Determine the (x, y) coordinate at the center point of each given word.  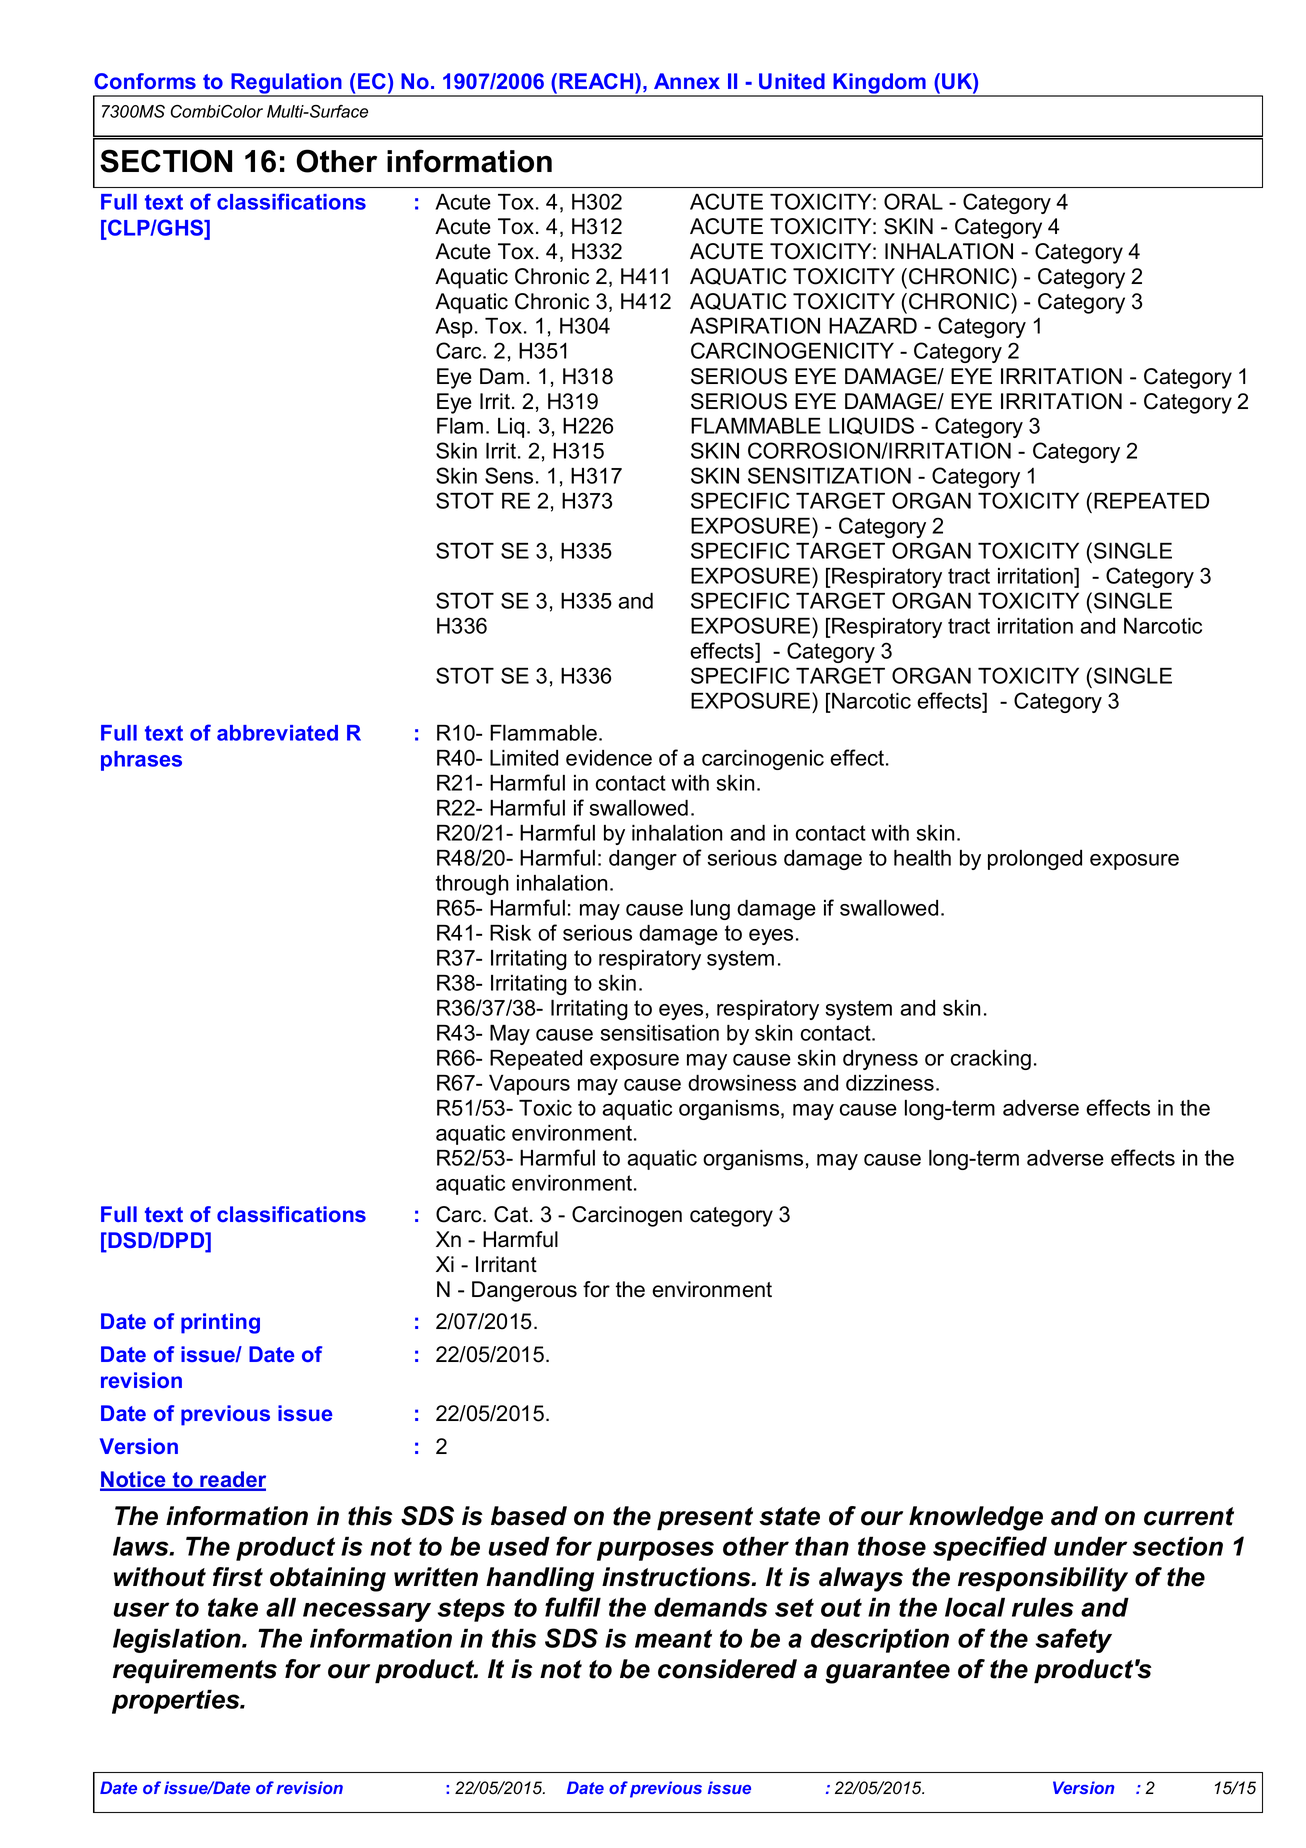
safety (1074, 1640)
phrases (141, 761)
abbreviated (277, 733)
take (233, 1607)
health (922, 857)
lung (710, 910)
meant (673, 1638)
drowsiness (742, 1082)
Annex (687, 81)
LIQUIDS (871, 426)
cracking (991, 1059)
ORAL (913, 201)
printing (220, 1323)
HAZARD (873, 325)
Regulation (286, 84)
